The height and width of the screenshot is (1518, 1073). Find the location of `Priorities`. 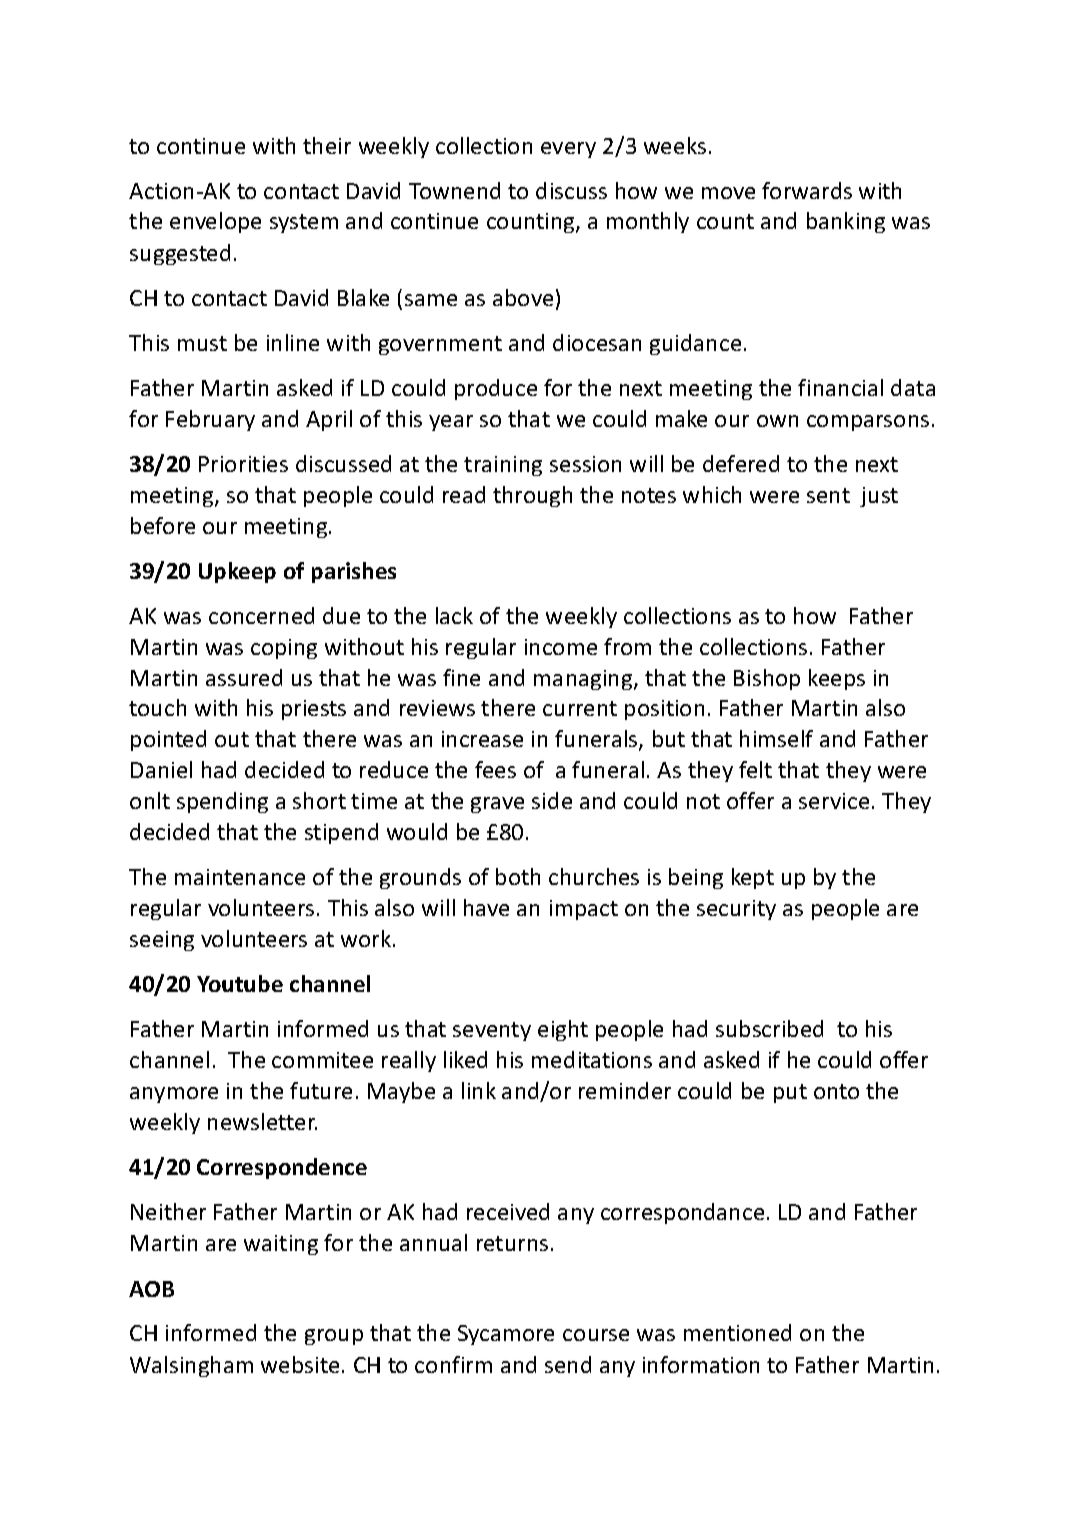

Priorities is located at coordinates (243, 464).
